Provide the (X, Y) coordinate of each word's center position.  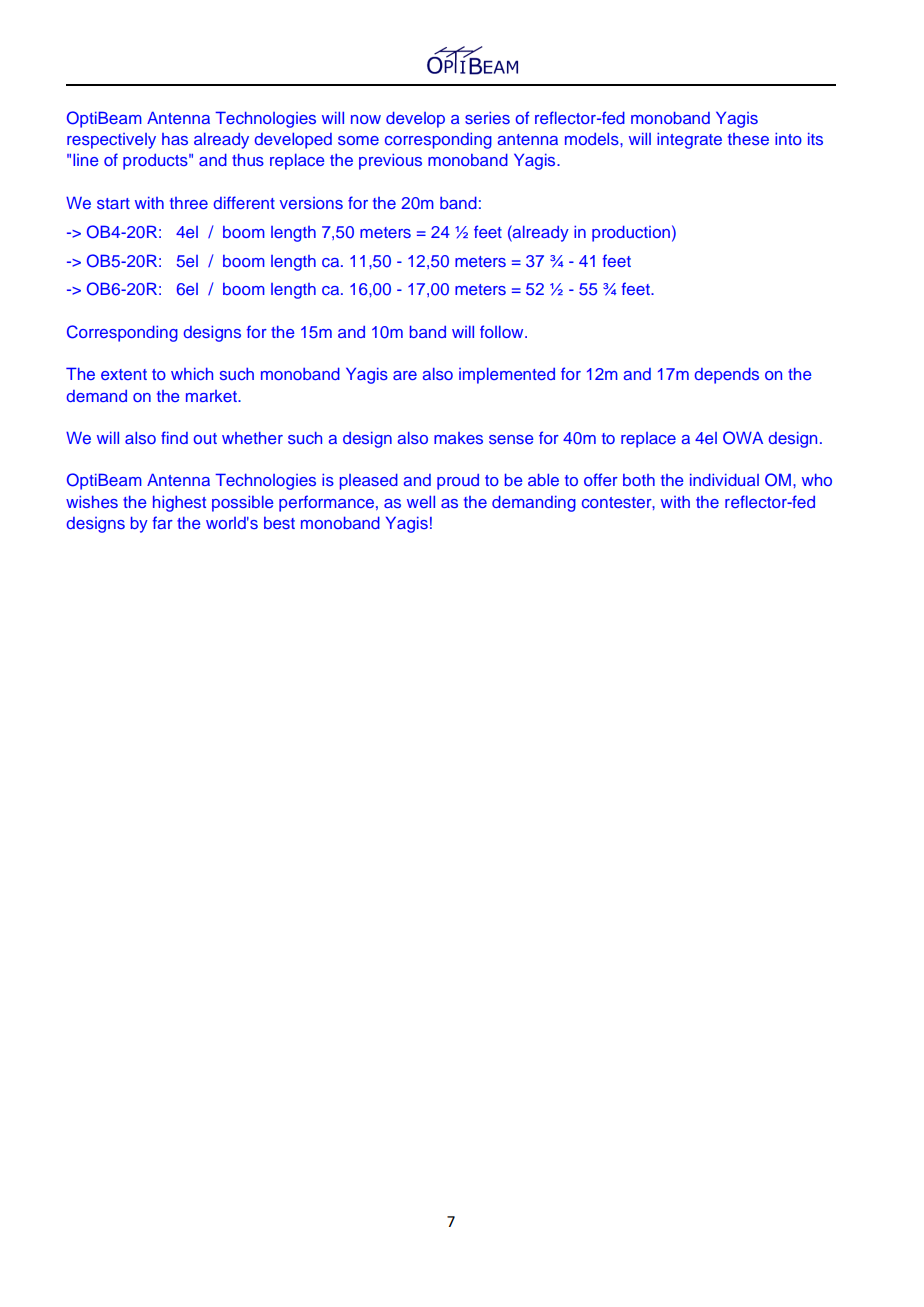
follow (503, 331)
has (175, 139)
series (487, 117)
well (421, 501)
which (192, 374)
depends (727, 375)
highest (179, 503)
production (631, 233)
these (748, 139)
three (189, 203)
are (405, 375)
